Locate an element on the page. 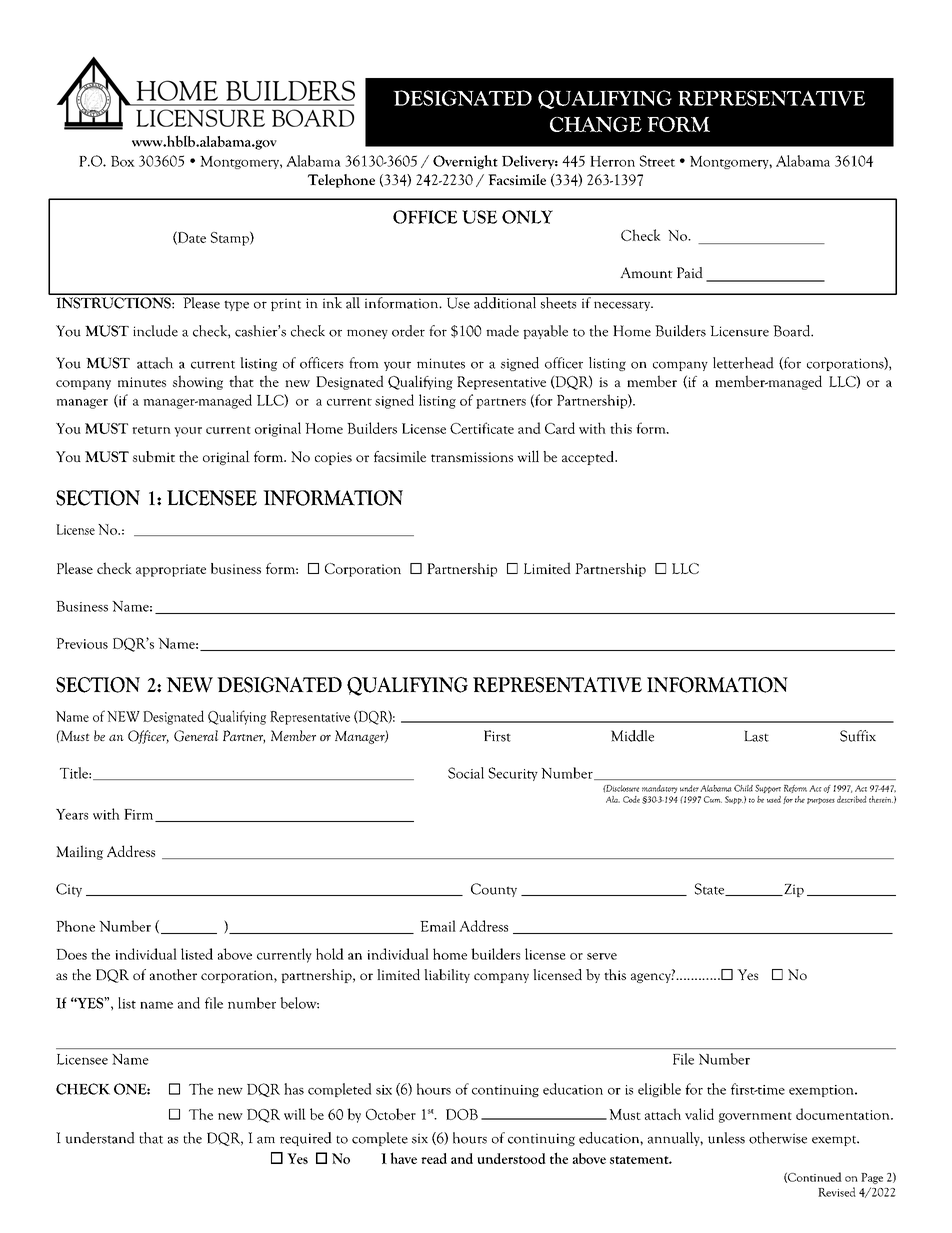 This image has width=952, height=1233. Social is located at coordinates (466, 773).
